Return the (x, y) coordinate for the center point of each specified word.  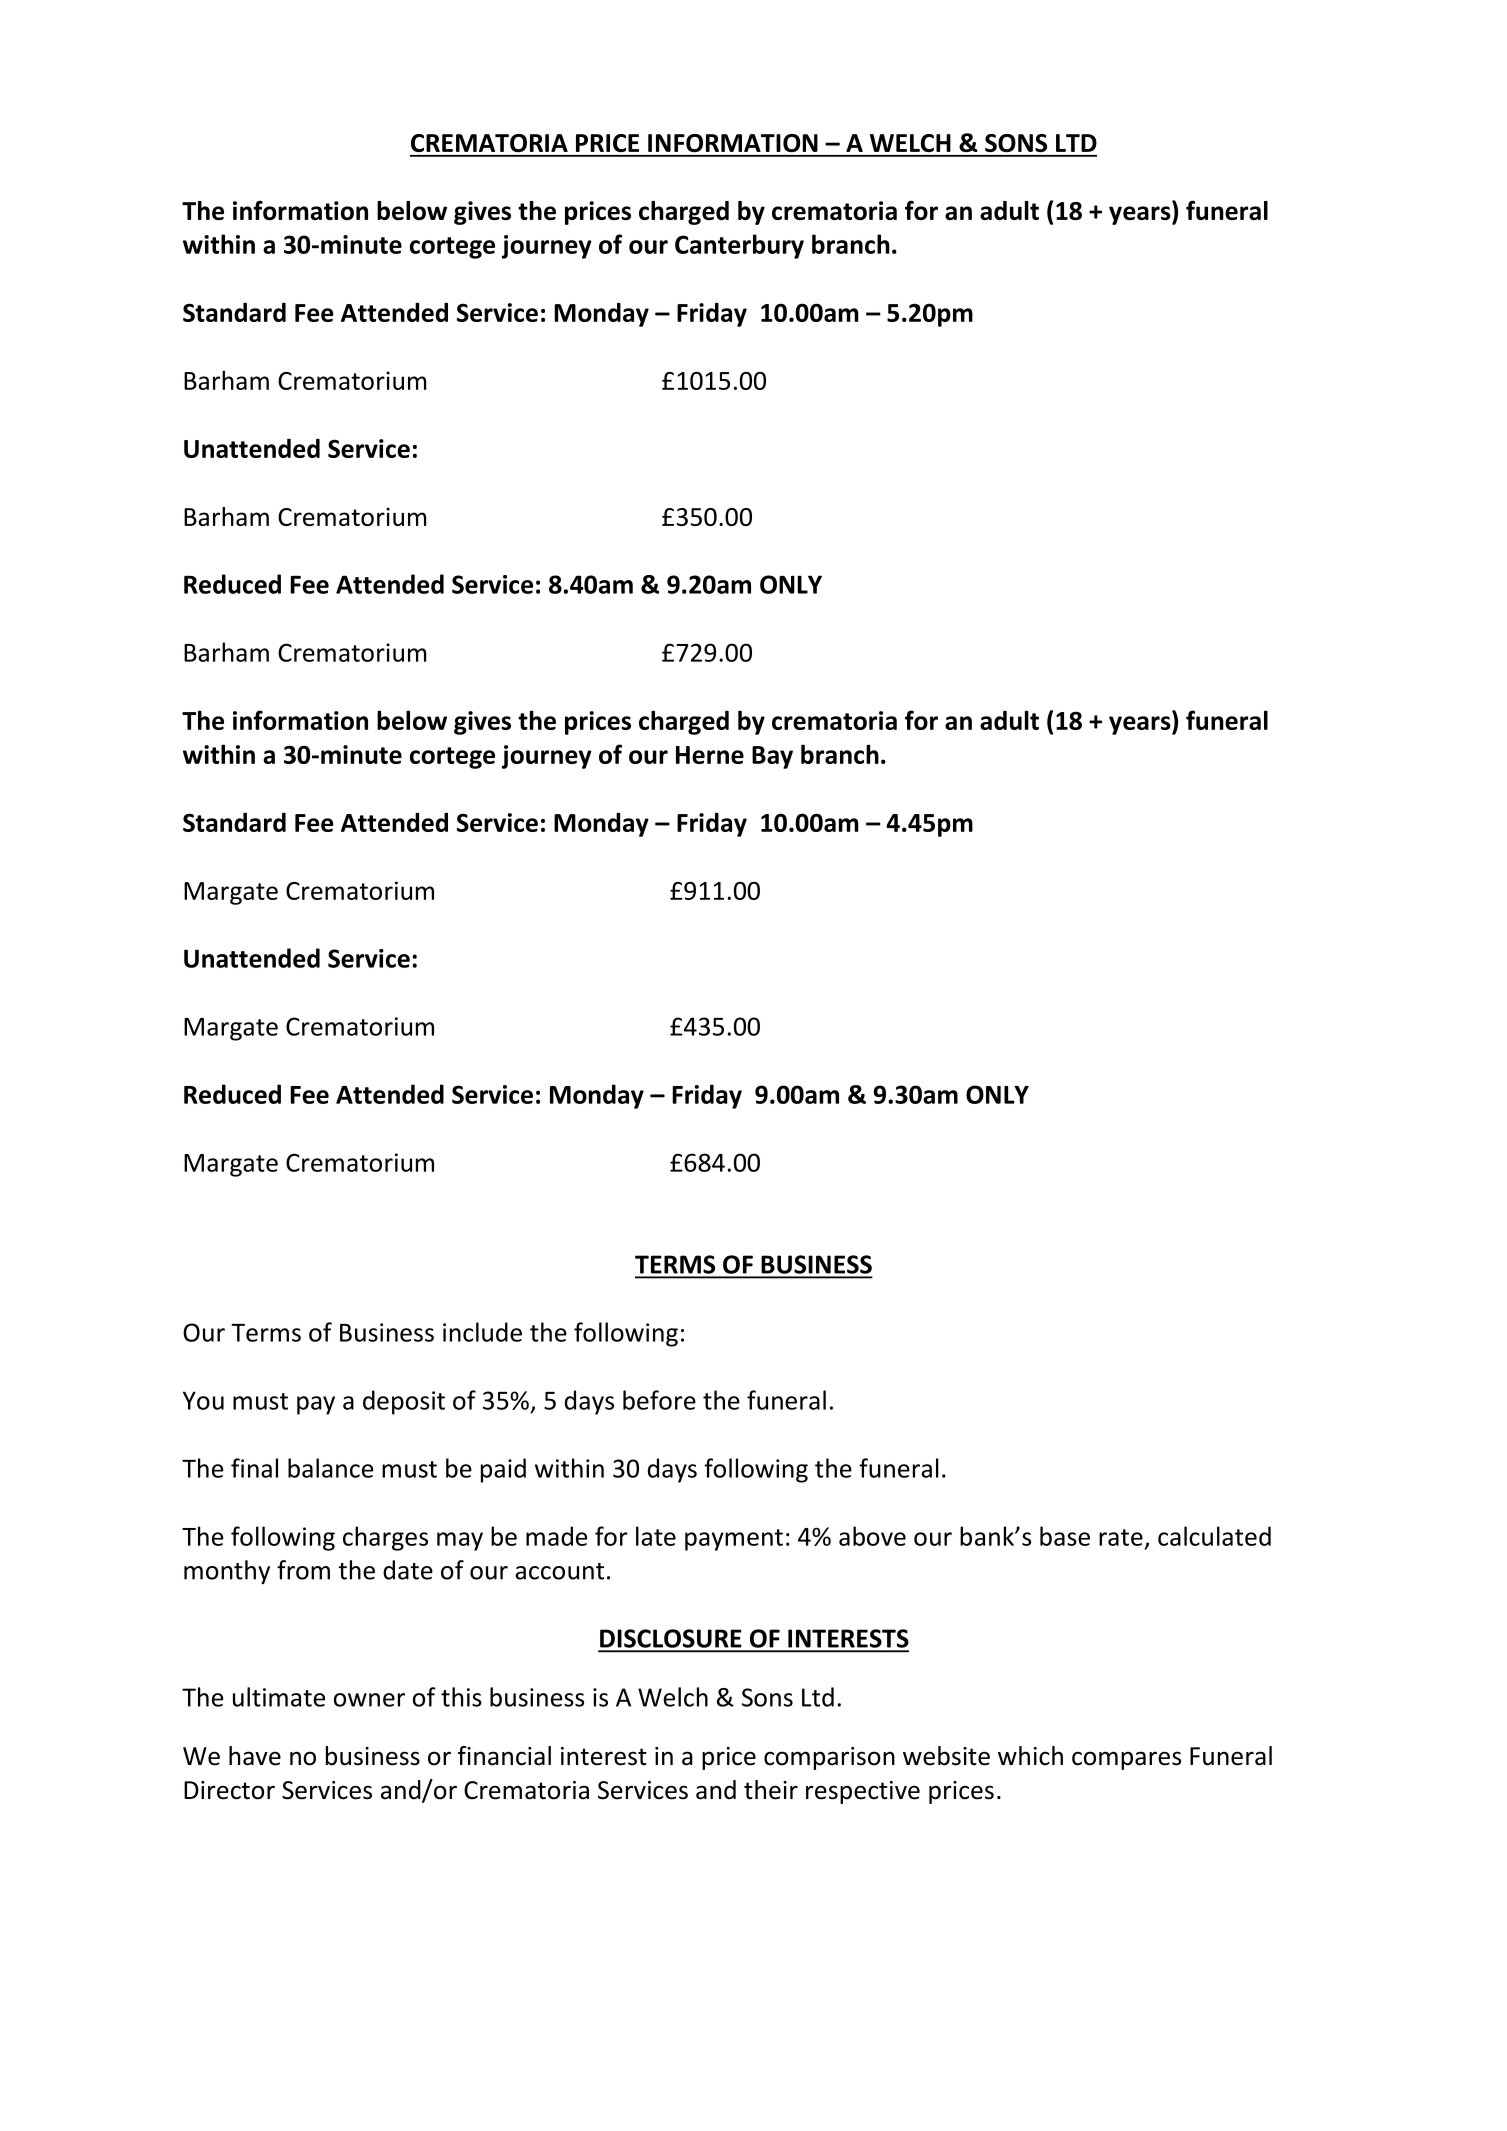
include (482, 1332)
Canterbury (739, 246)
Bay (772, 757)
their (771, 1790)
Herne (710, 755)
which (1030, 1756)
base (1065, 1536)
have (255, 1756)
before (659, 1400)
